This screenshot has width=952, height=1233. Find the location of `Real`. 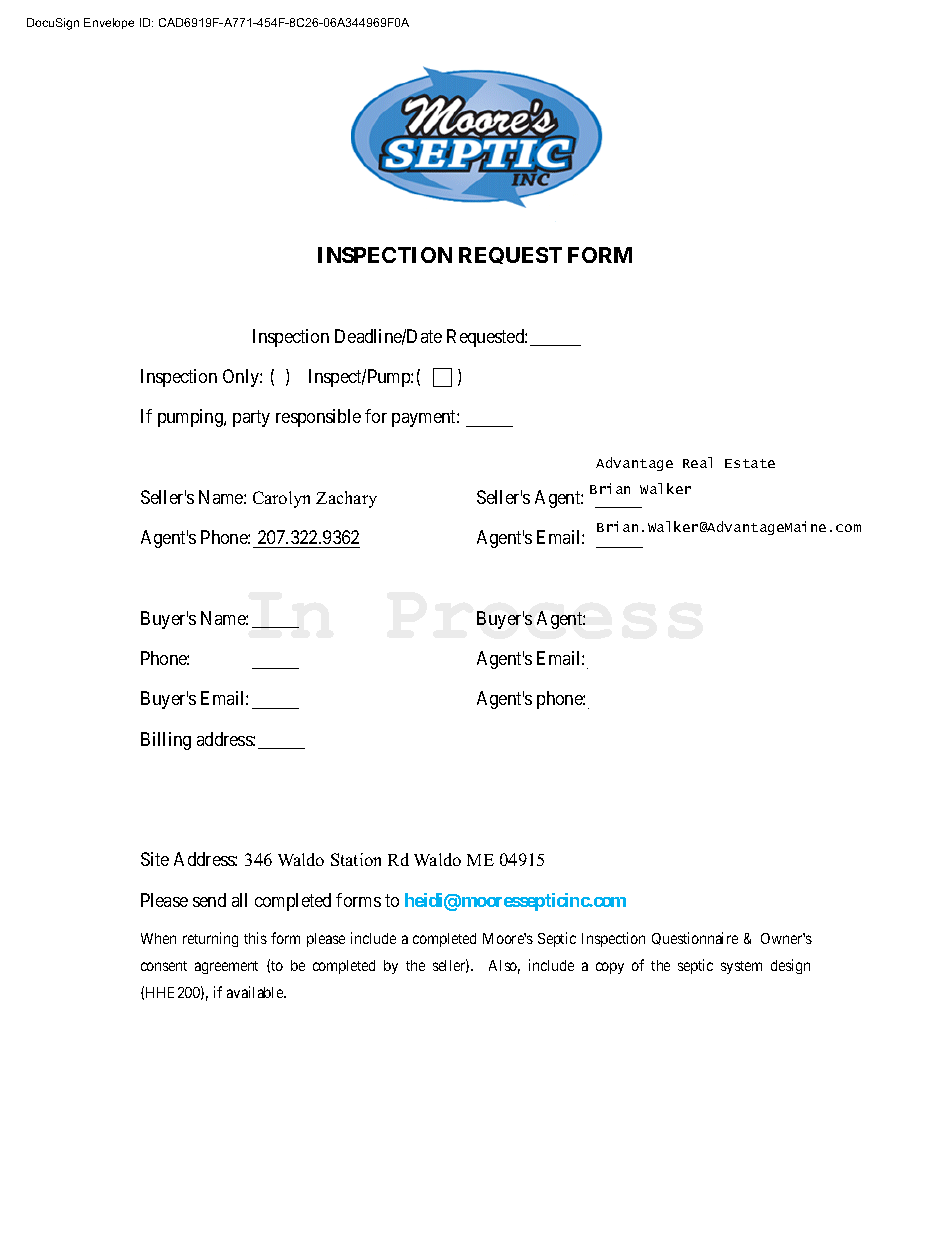

Real is located at coordinates (697, 462).
